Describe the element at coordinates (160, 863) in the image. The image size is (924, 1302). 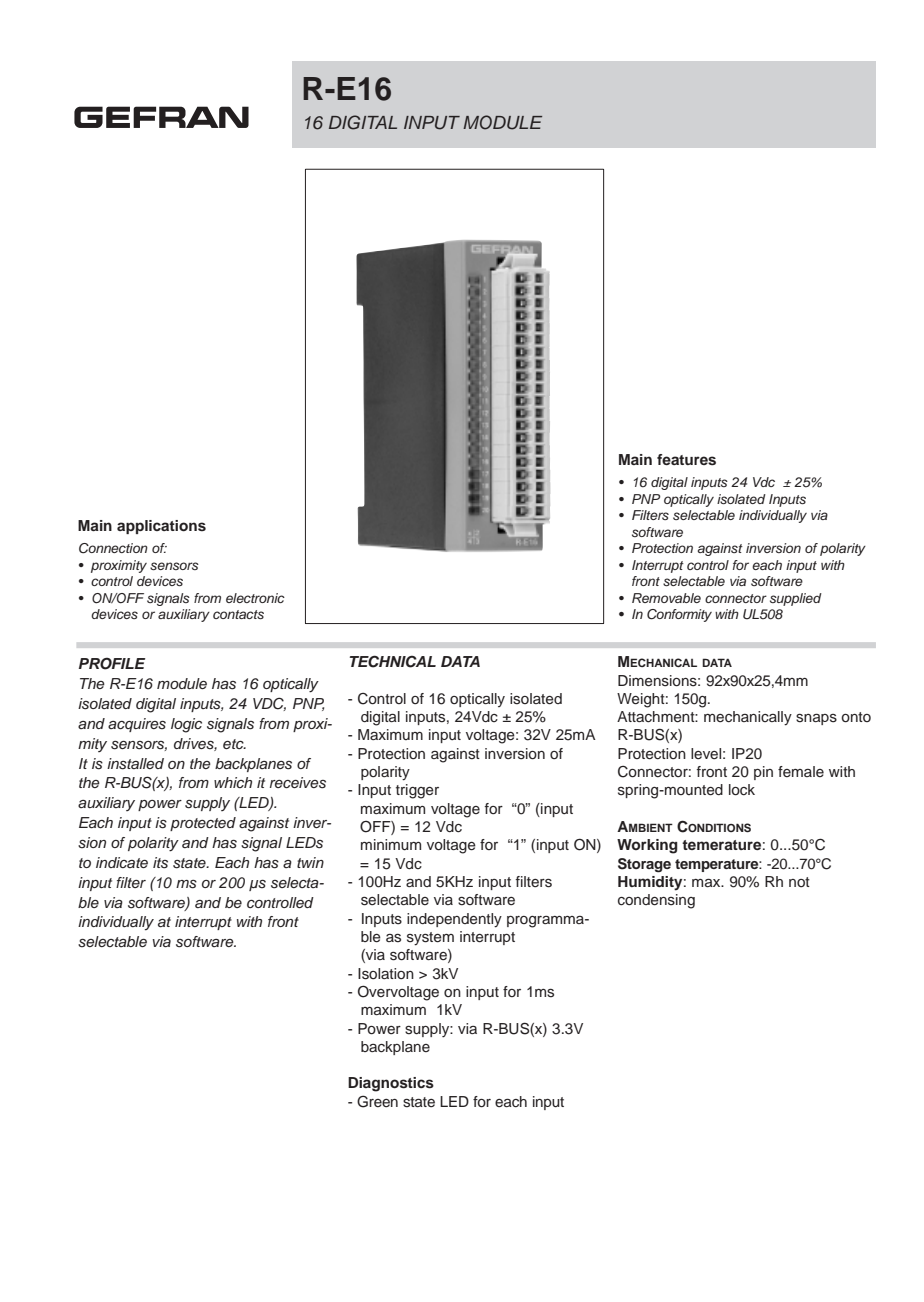
I see `its` at that location.
